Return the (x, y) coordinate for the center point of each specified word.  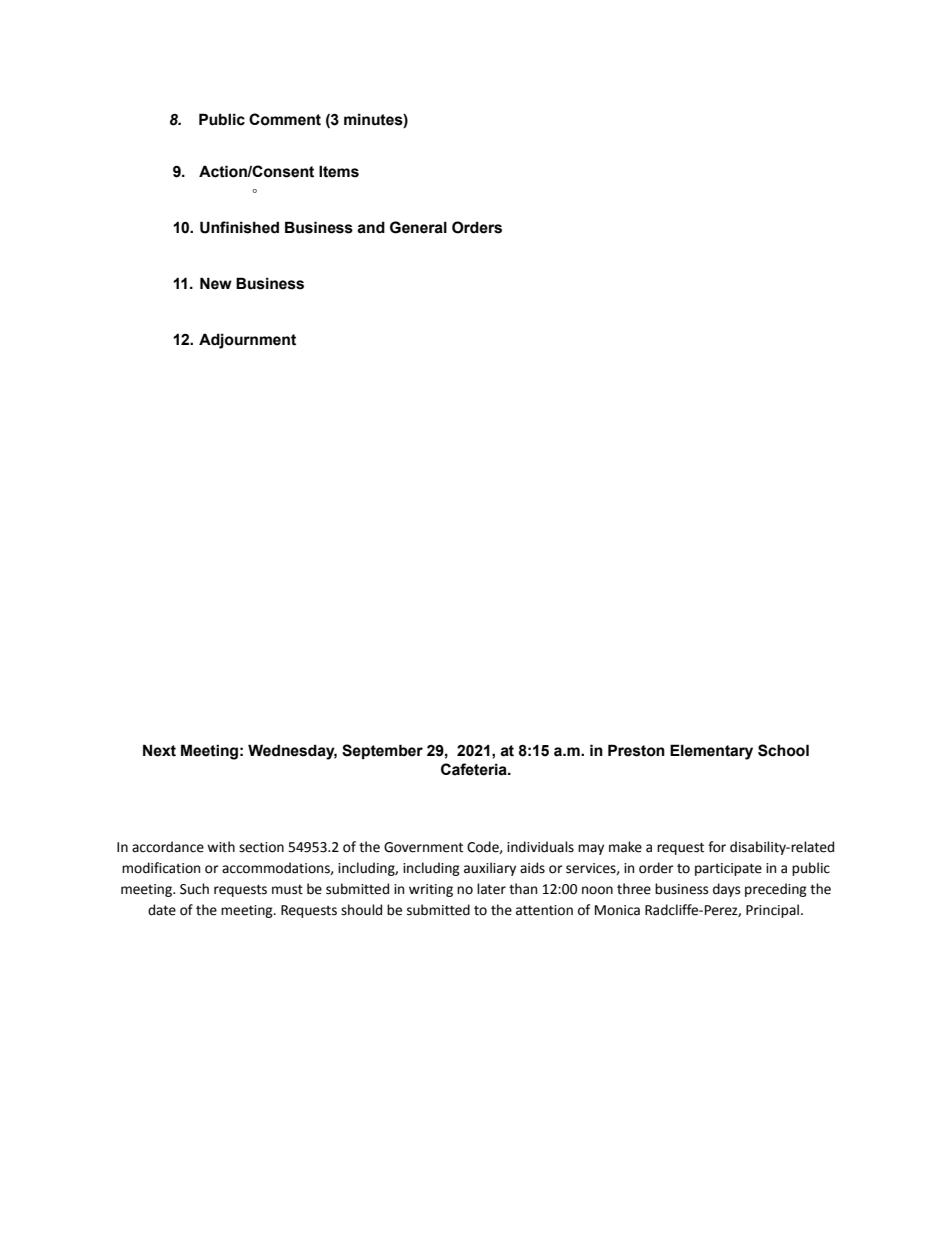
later (491, 889)
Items (339, 171)
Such (194, 889)
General (418, 227)
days (726, 890)
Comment (285, 119)
